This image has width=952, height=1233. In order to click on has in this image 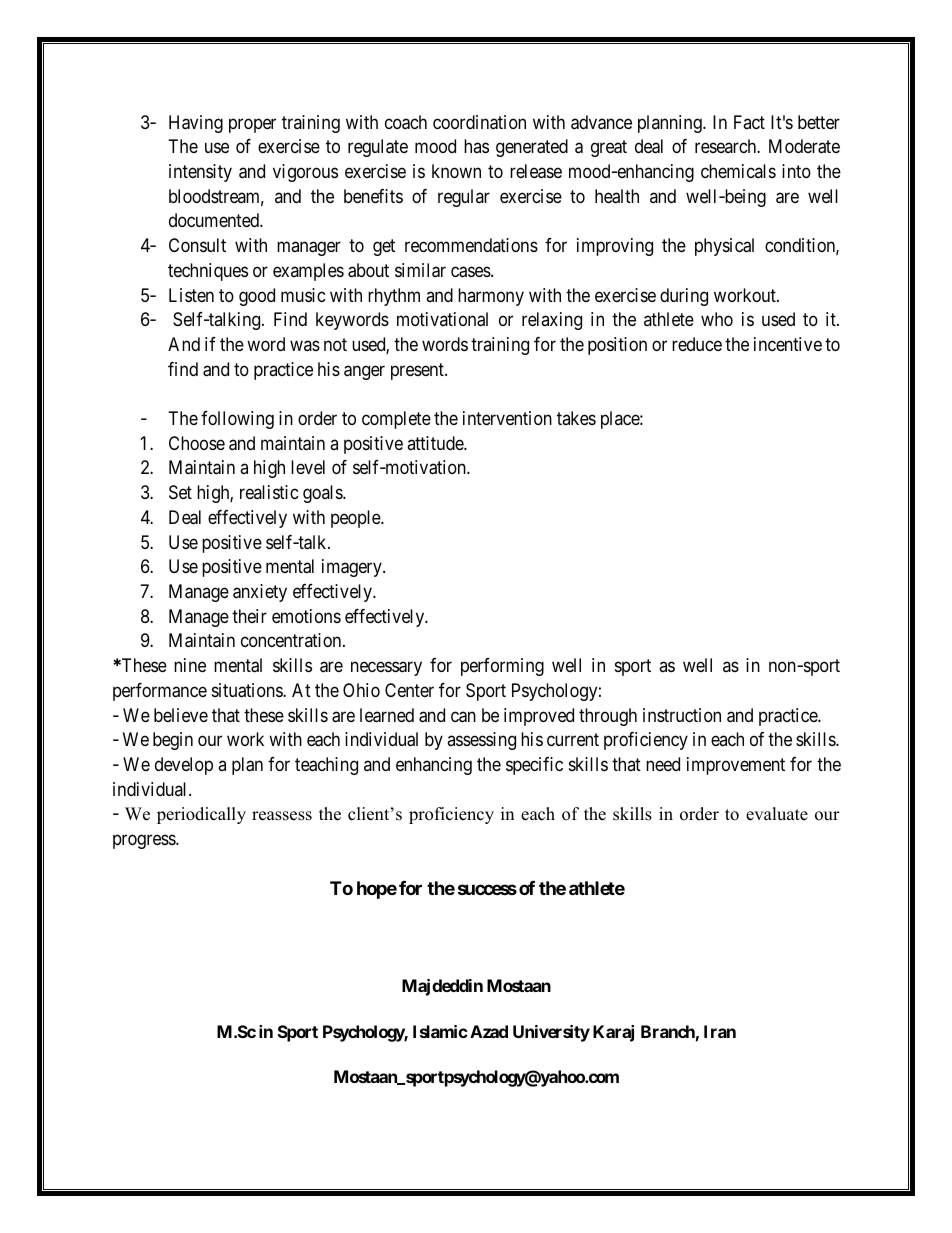, I will do `click(476, 146)`.
